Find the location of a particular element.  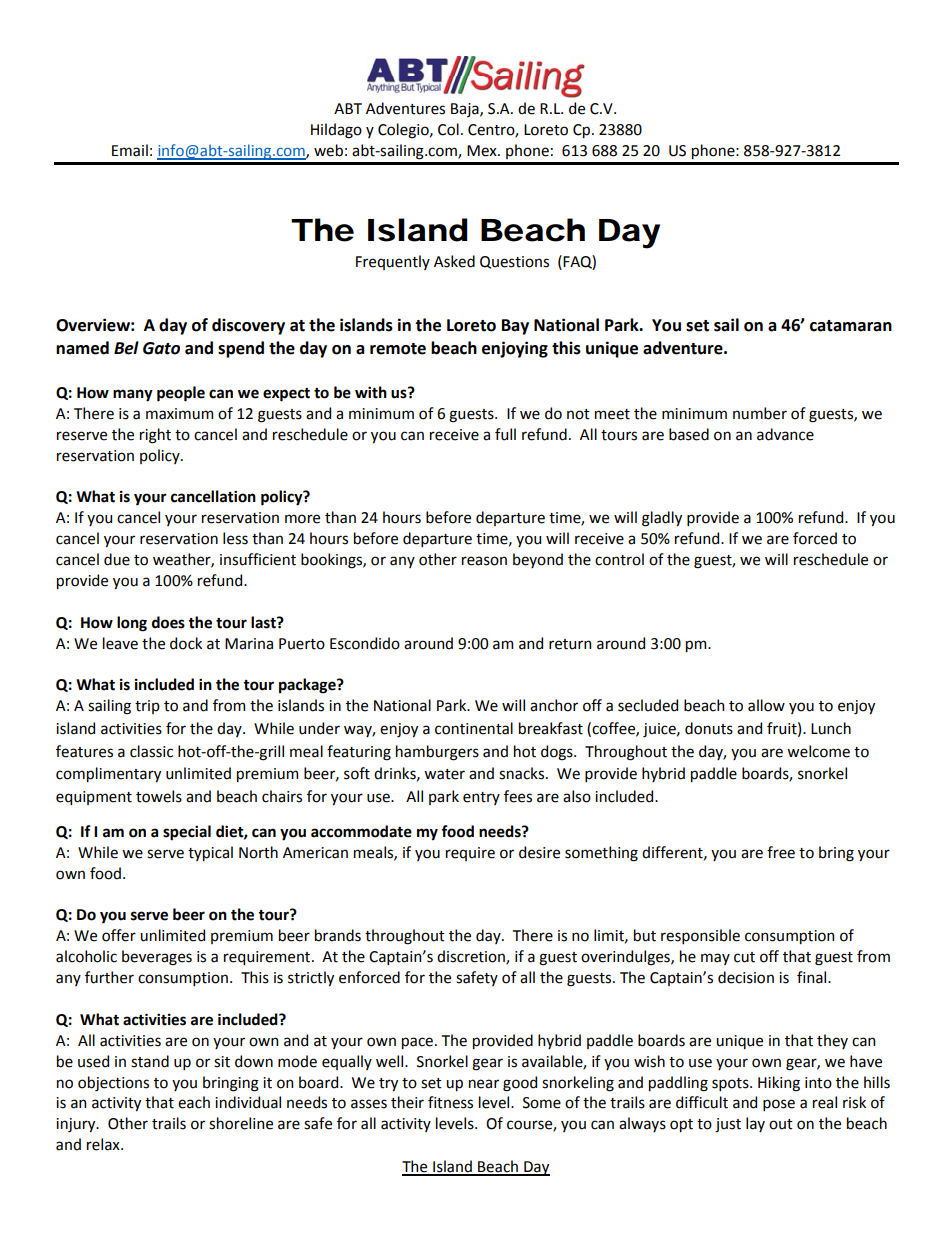

return is located at coordinates (570, 644).
